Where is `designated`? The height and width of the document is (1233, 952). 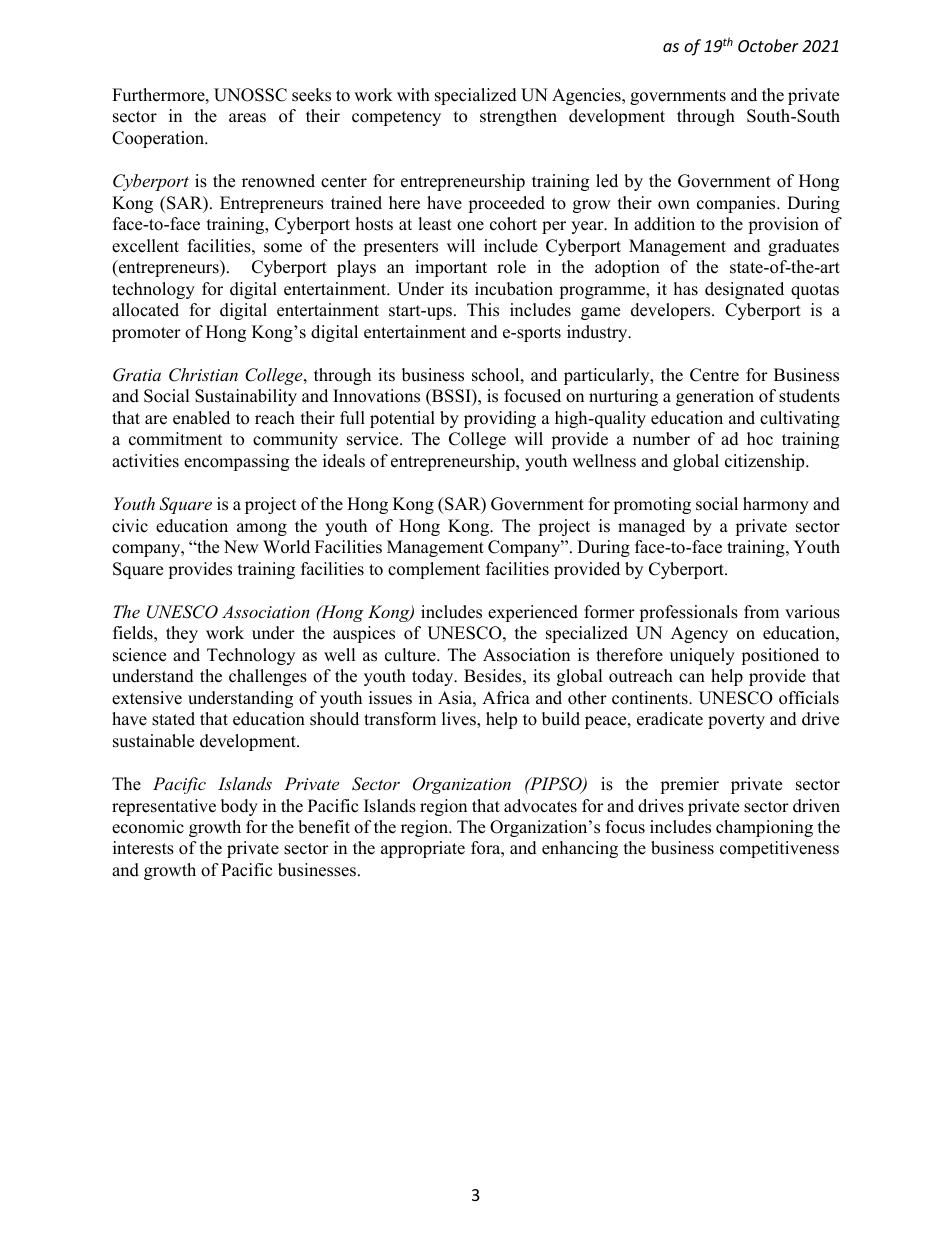 designated is located at coordinates (744, 290).
